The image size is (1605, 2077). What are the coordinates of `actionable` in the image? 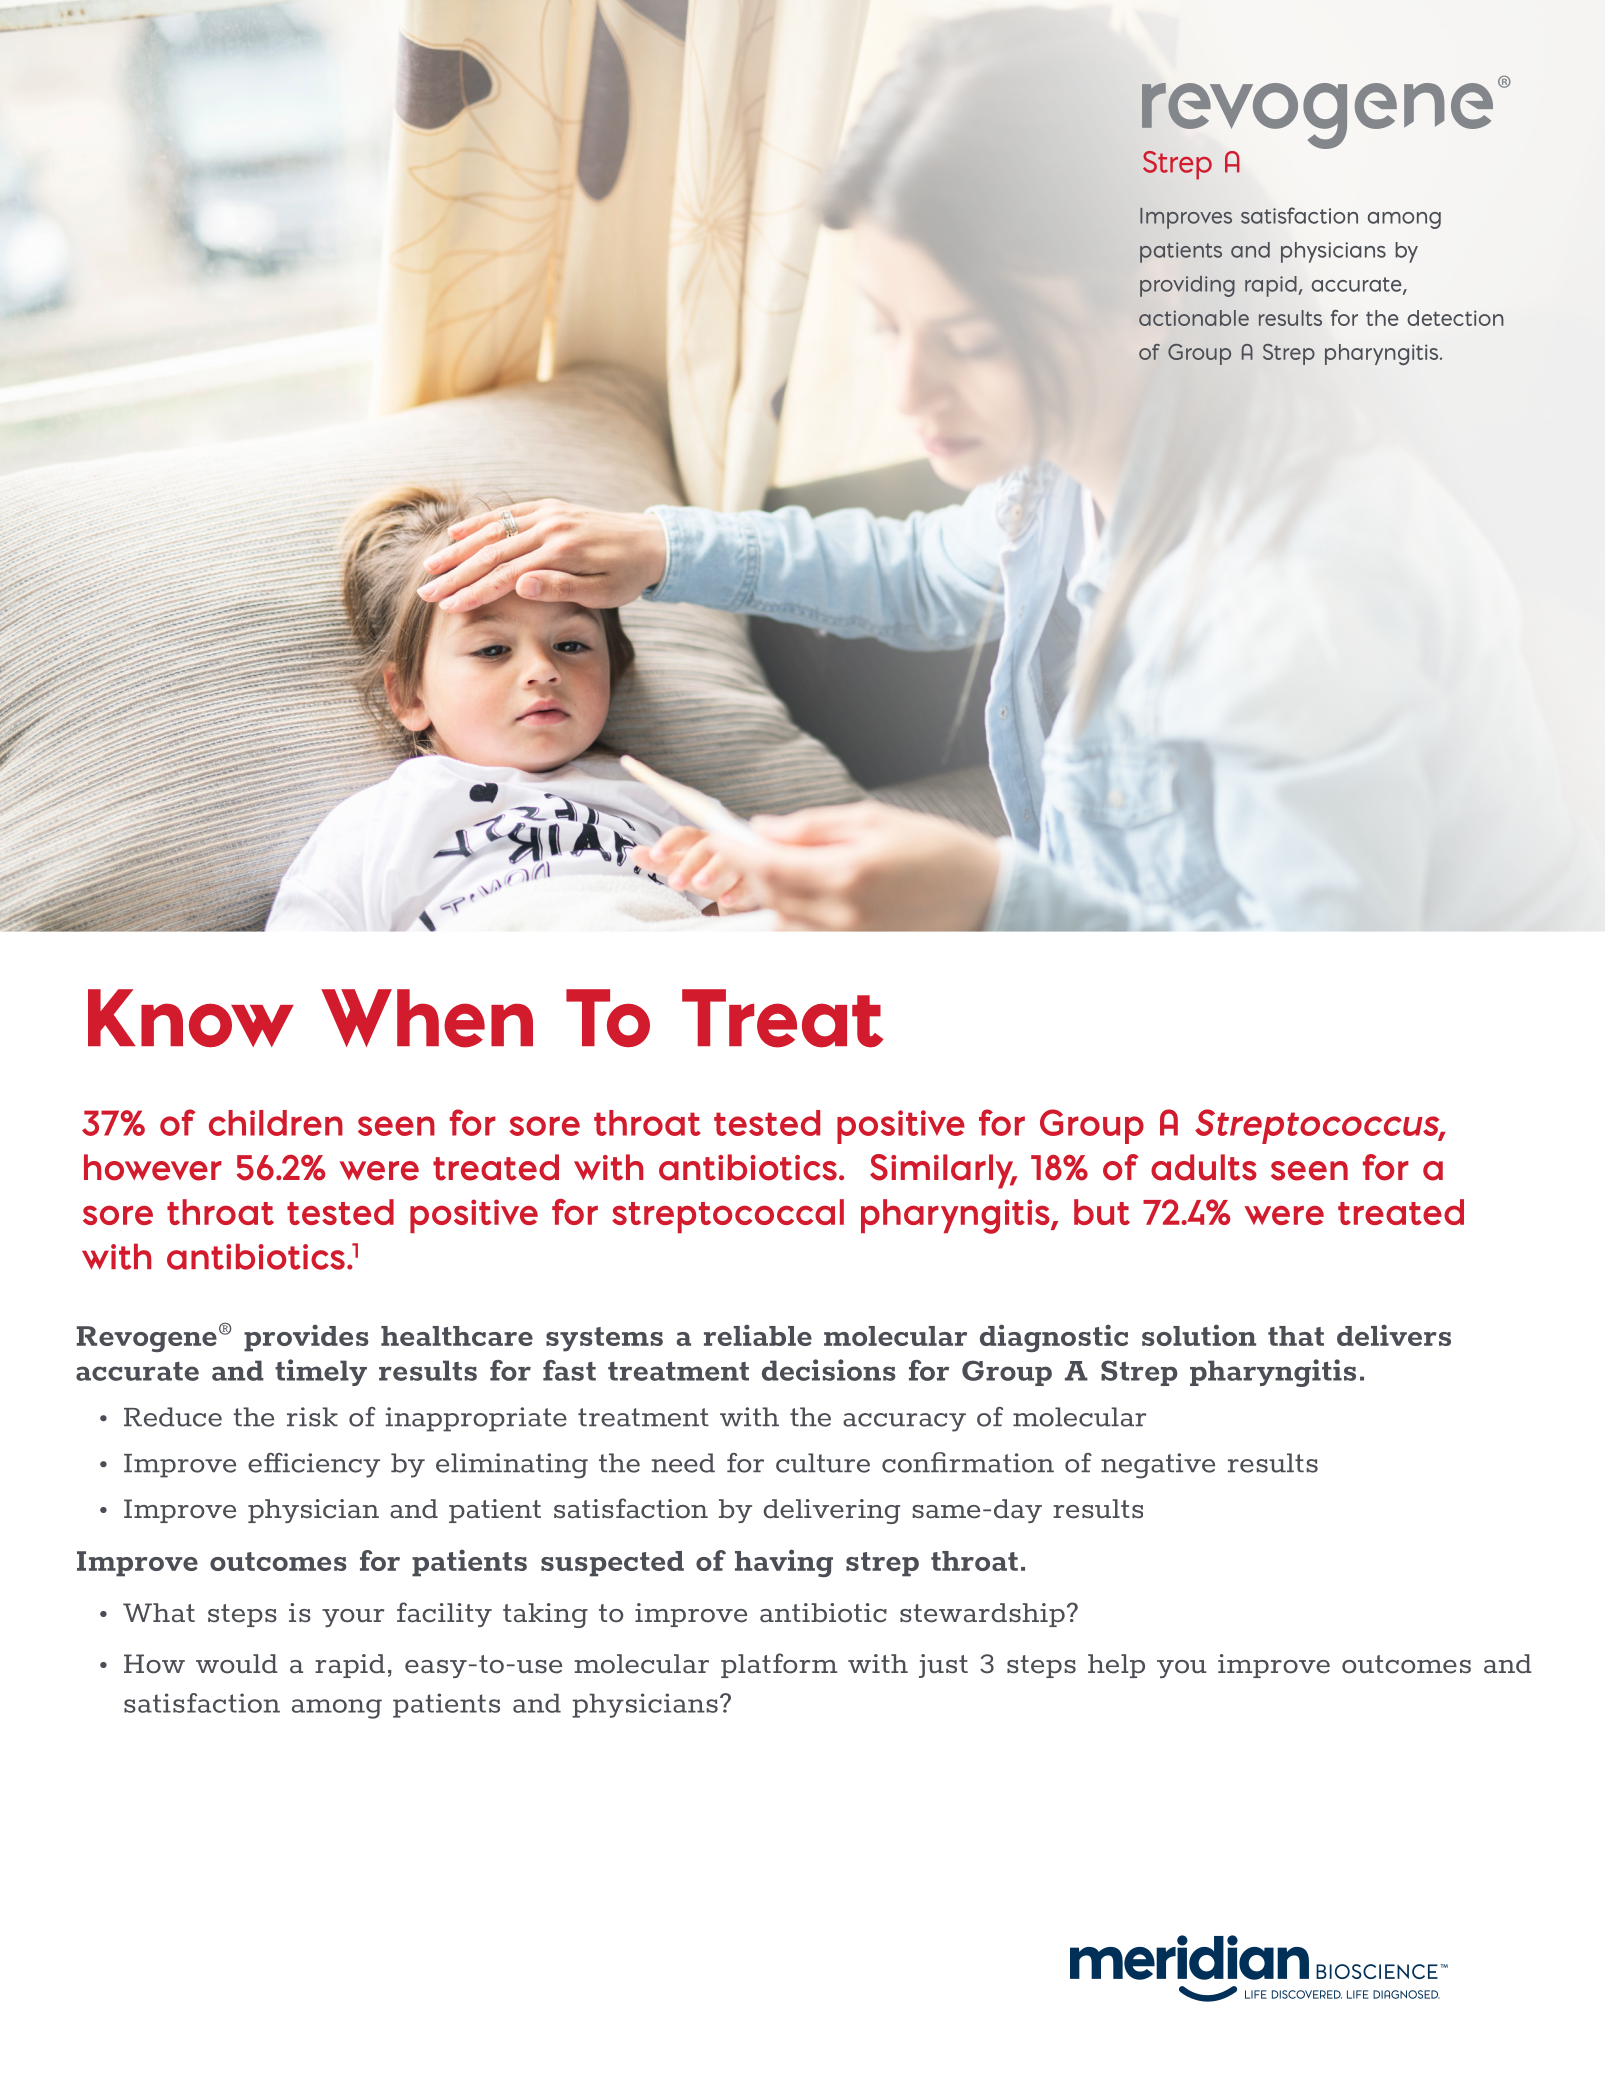 It's located at (1194, 318).
